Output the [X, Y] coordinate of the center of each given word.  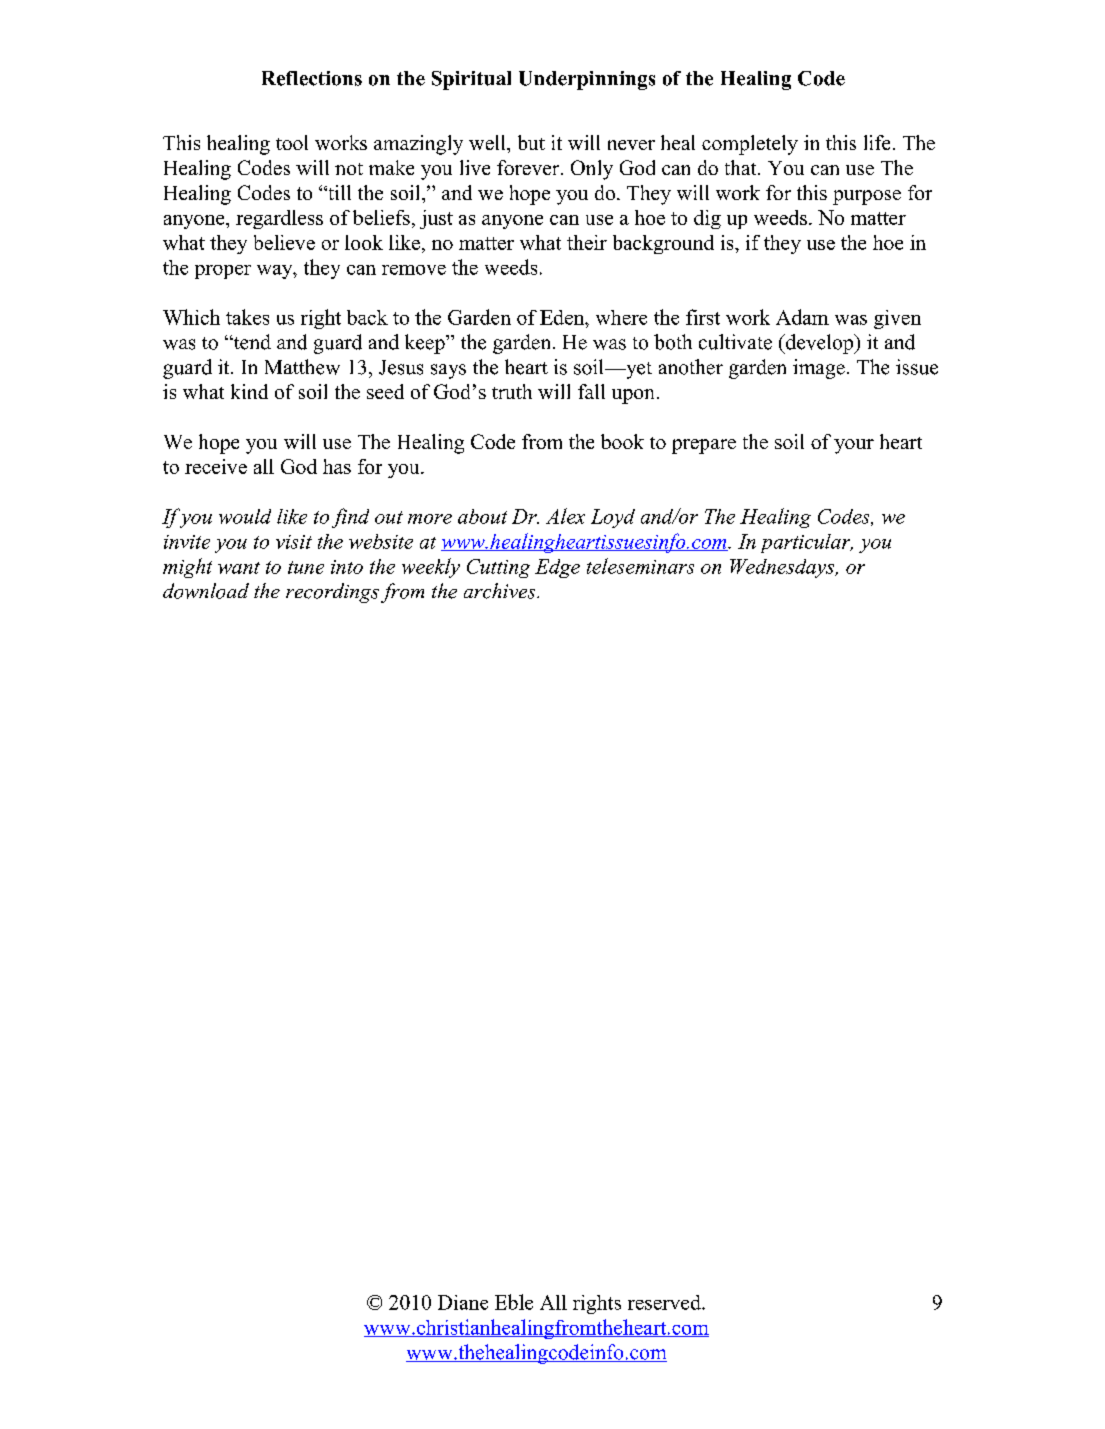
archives [501, 591]
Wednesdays [783, 568]
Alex [565, 516]
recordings [332, 593]
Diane [463, 1302]
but [531, 142]
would [245, 516]
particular [807, 543]
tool [292, 142]
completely [750, 145]
